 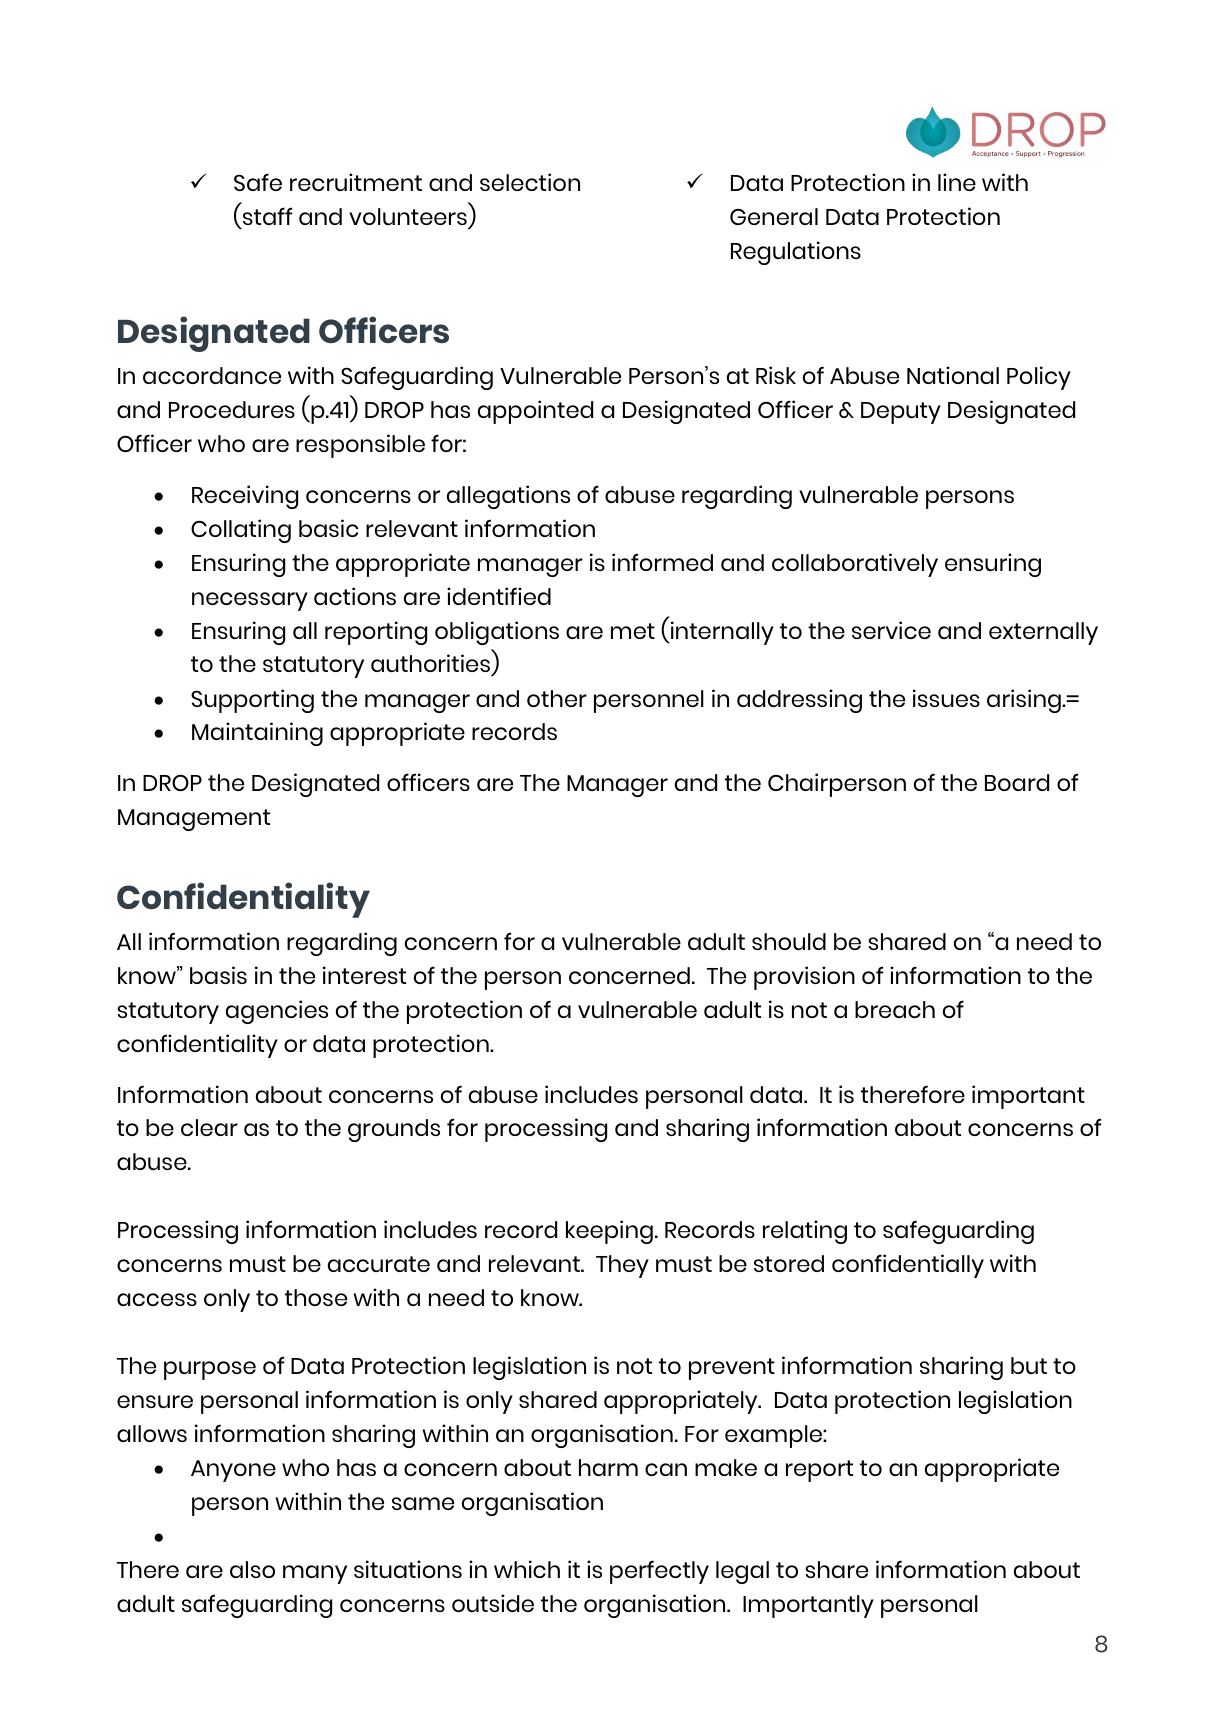 What do you see at coordinates (252, 1569) in the page?
I see `also` at bounding box center [252, 1569].
